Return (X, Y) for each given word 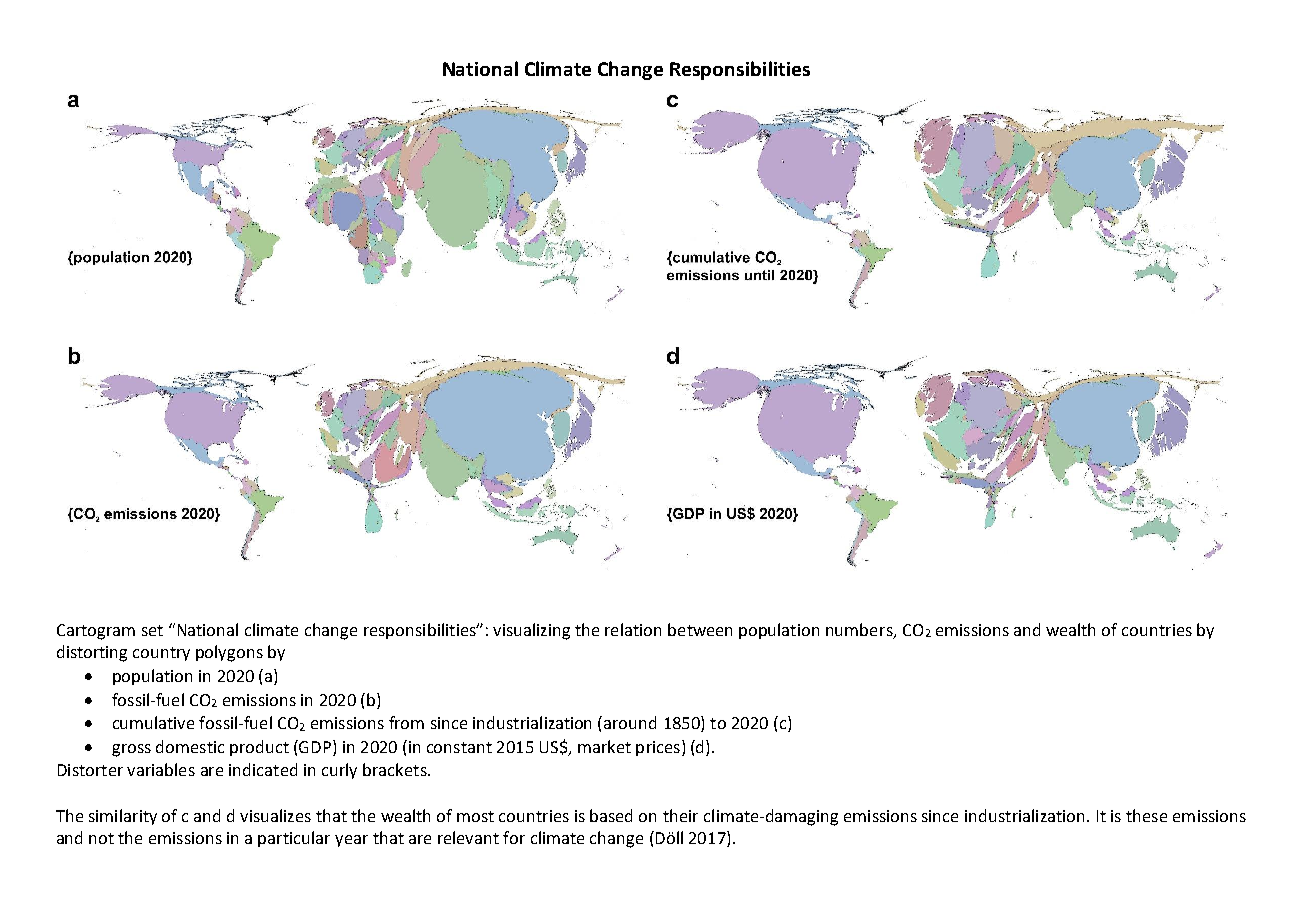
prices (658, 748)
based (611, 815)
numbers (860, 630)
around (630, 722)
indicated (263, 769)
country (161, 654)
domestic (190, 746)
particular (294, 839)
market (604, 746)
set (152, 630)
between (700, 629)
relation (633, 629)
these (1146, 815)
